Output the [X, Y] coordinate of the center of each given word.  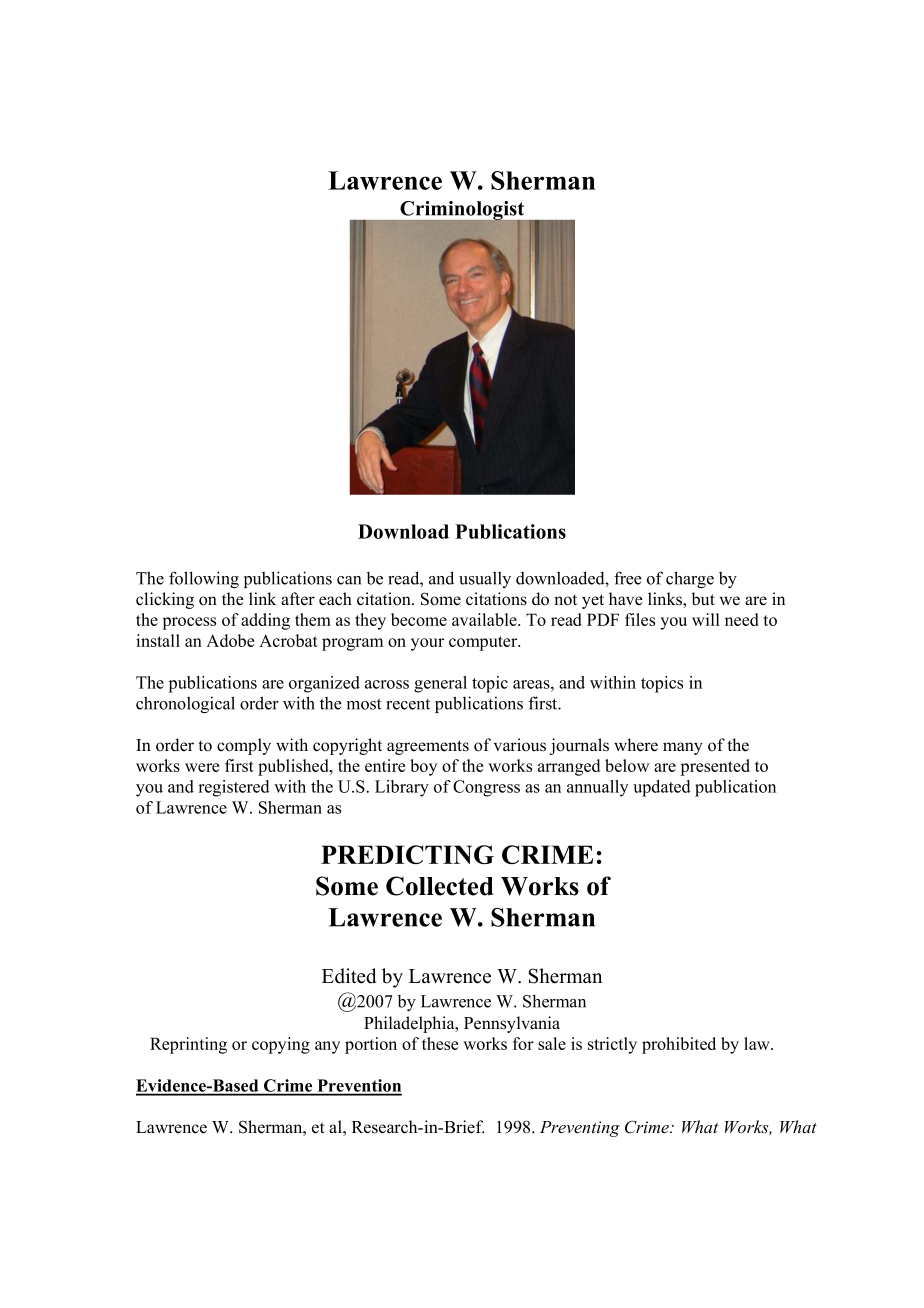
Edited [349, 976]
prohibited [679, 1045]
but [703, 599]
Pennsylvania [512, 1024]
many [683, 748]
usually [485, 579]
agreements [428, 747]
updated [662, 788]
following [204, 579]
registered [234, 788]
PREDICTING [407, 854]
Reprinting [188, 1045]
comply [244, 746]
